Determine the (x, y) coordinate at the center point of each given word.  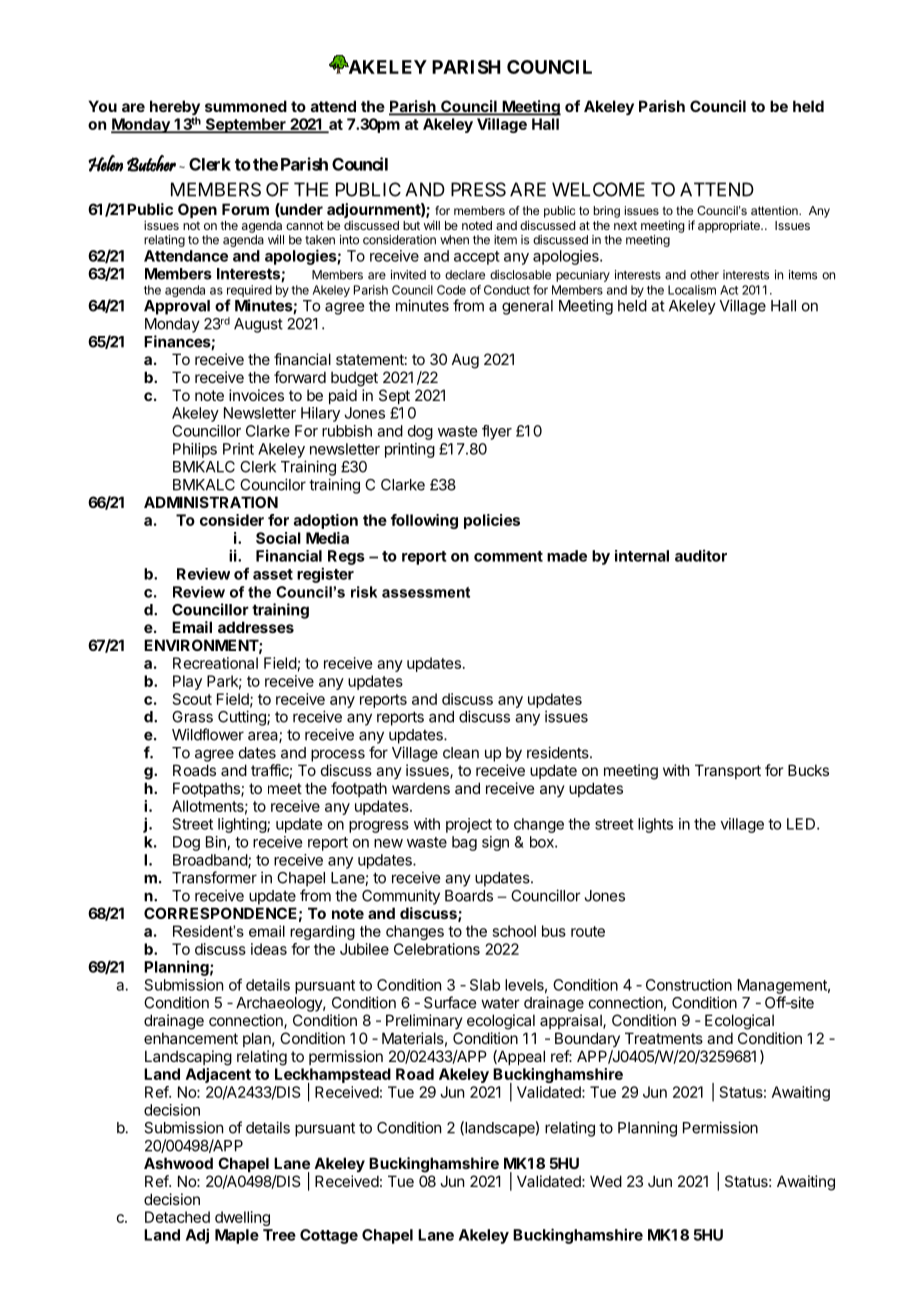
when (454, 240)
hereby (175, 109)
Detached (177, 1217)
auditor (701, 555)
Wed (606, 1181)
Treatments (664, 1038)
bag (464, 843)
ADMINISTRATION (211, 502)
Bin (216, 842)
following (424, 521)
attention (775, 210)
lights (655, 825)
